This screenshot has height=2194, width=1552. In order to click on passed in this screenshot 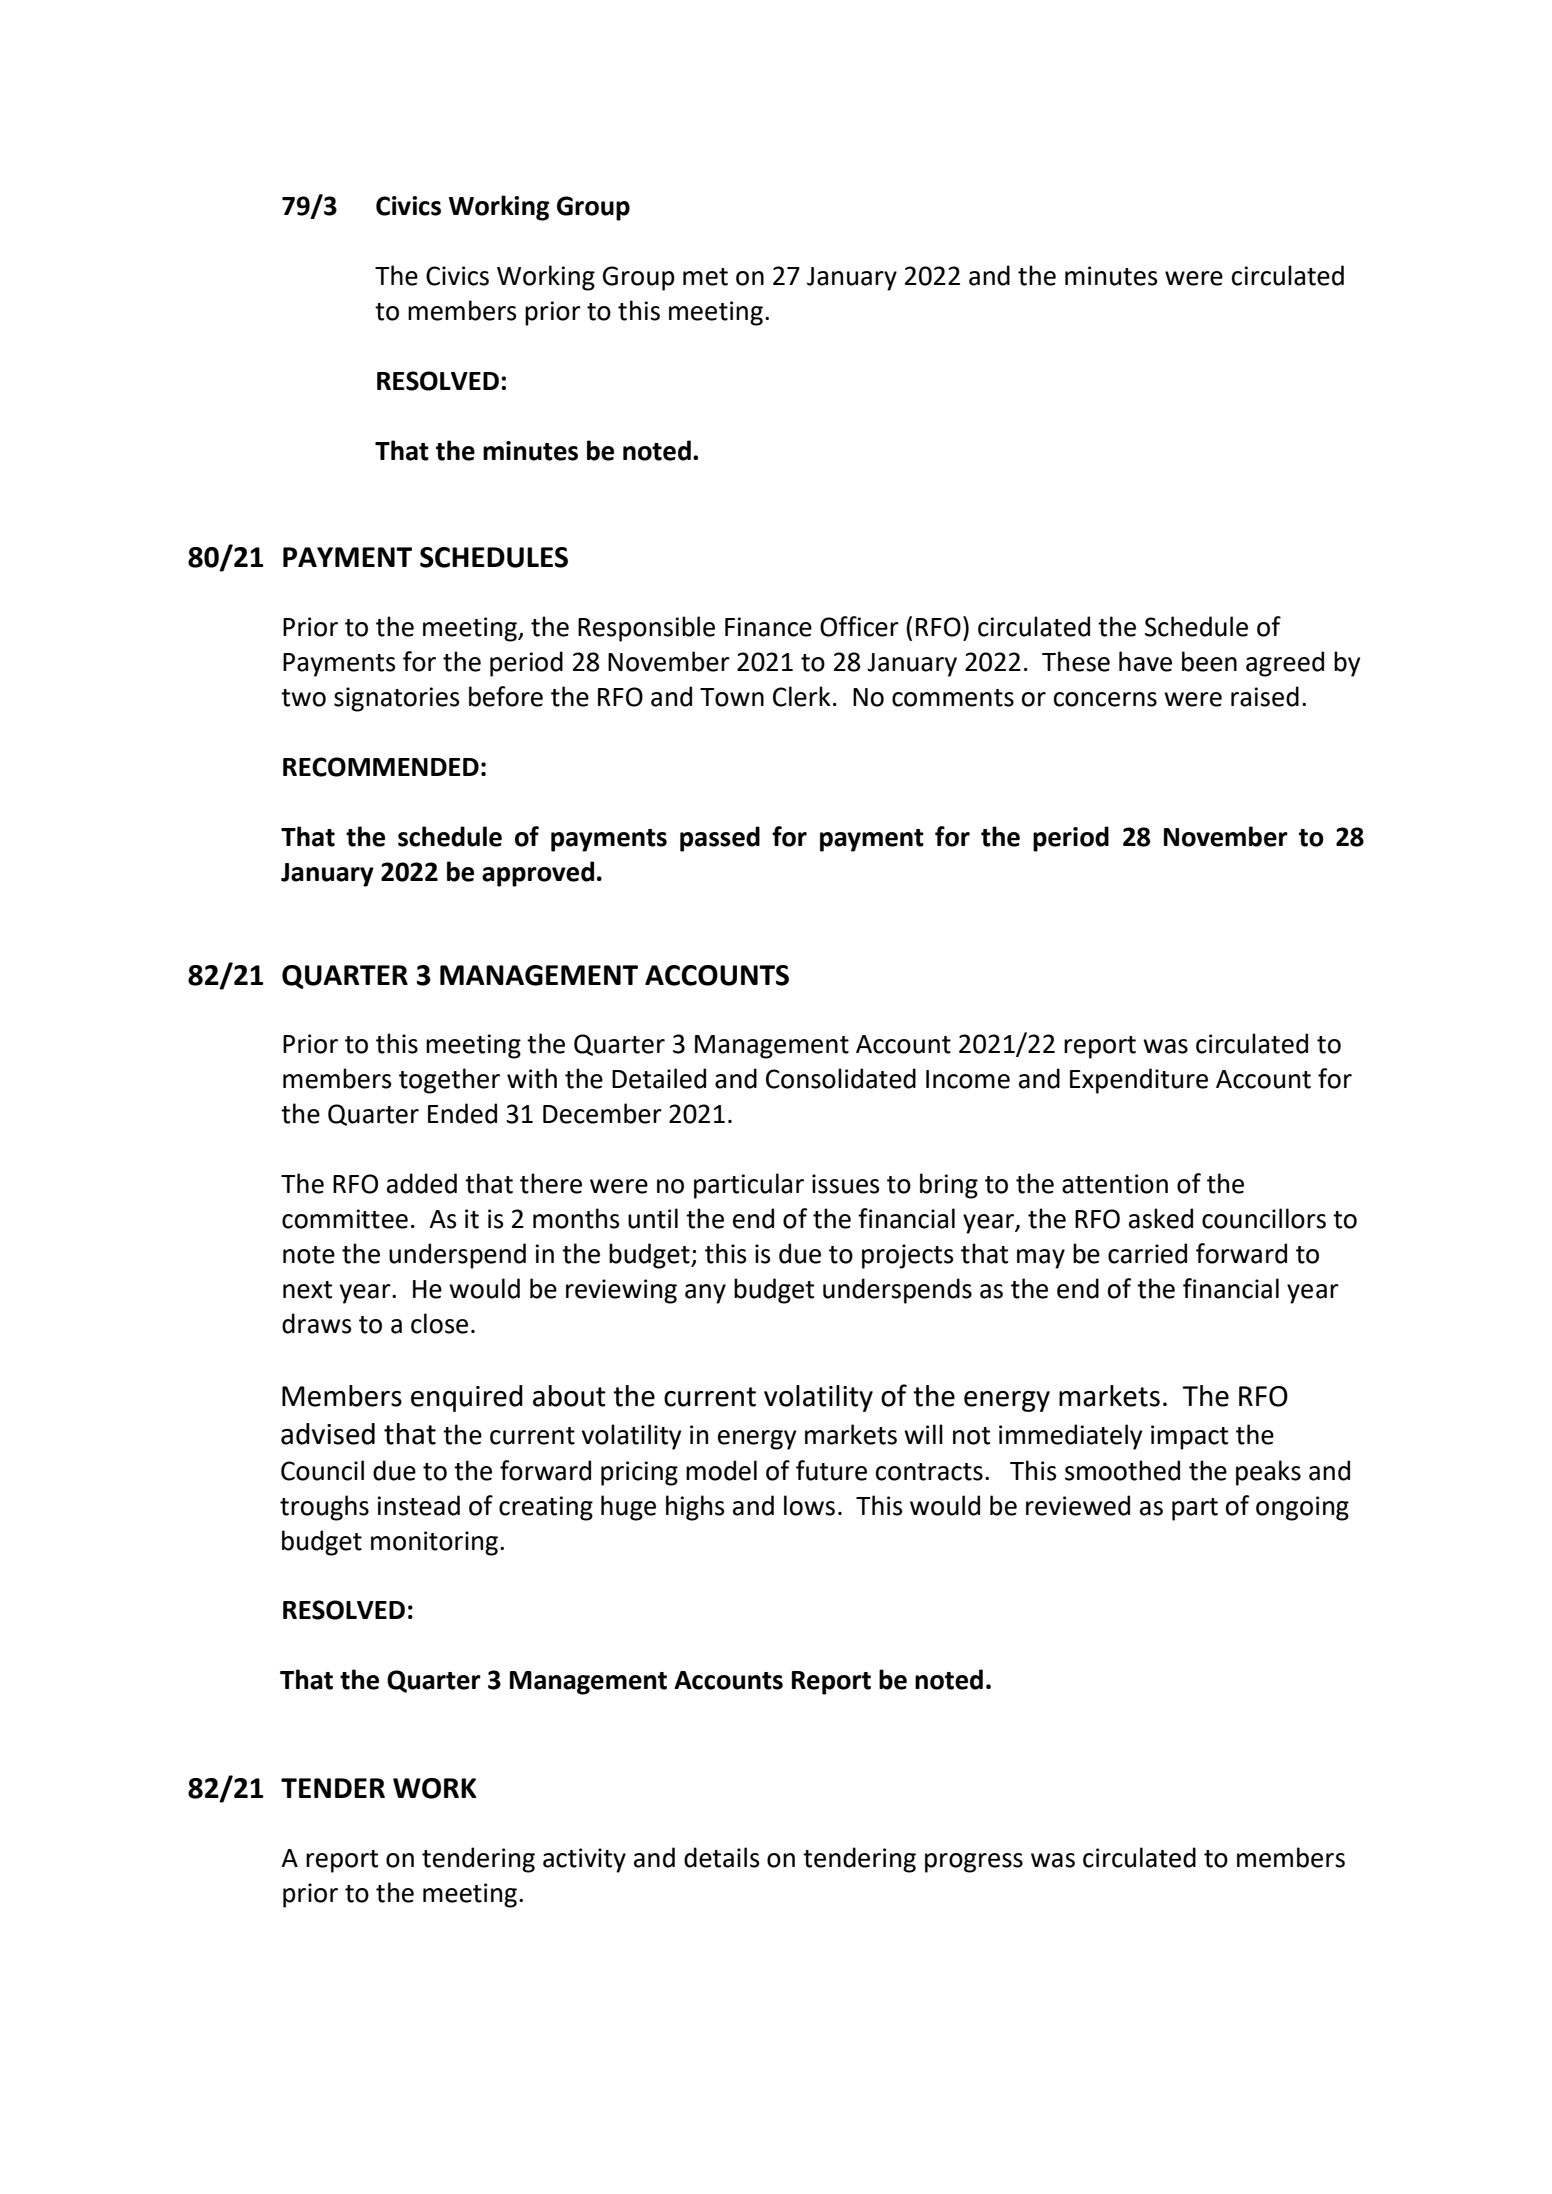, I will do `click(720, 839)`.
